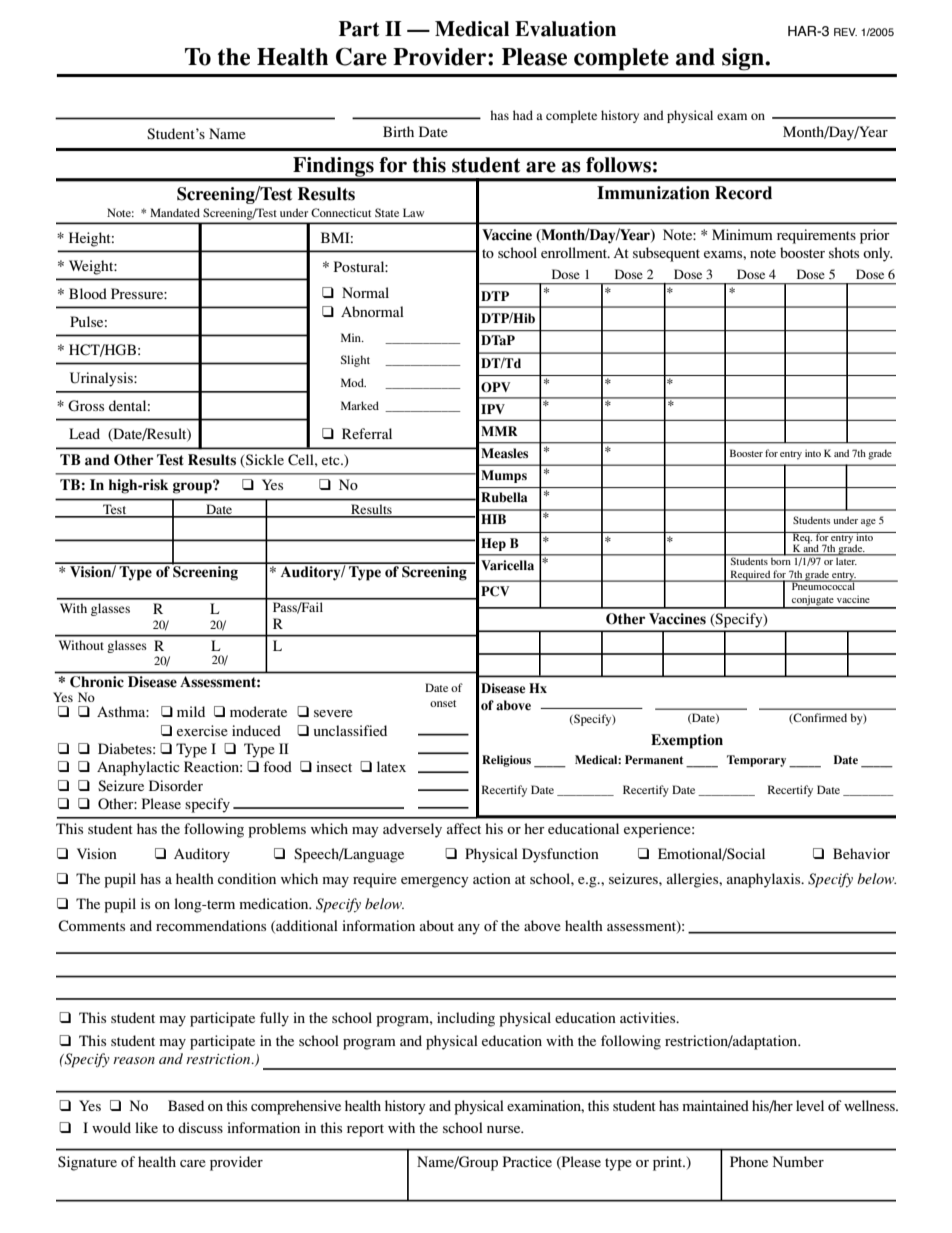  I want to click on had, so click(523, 115).
